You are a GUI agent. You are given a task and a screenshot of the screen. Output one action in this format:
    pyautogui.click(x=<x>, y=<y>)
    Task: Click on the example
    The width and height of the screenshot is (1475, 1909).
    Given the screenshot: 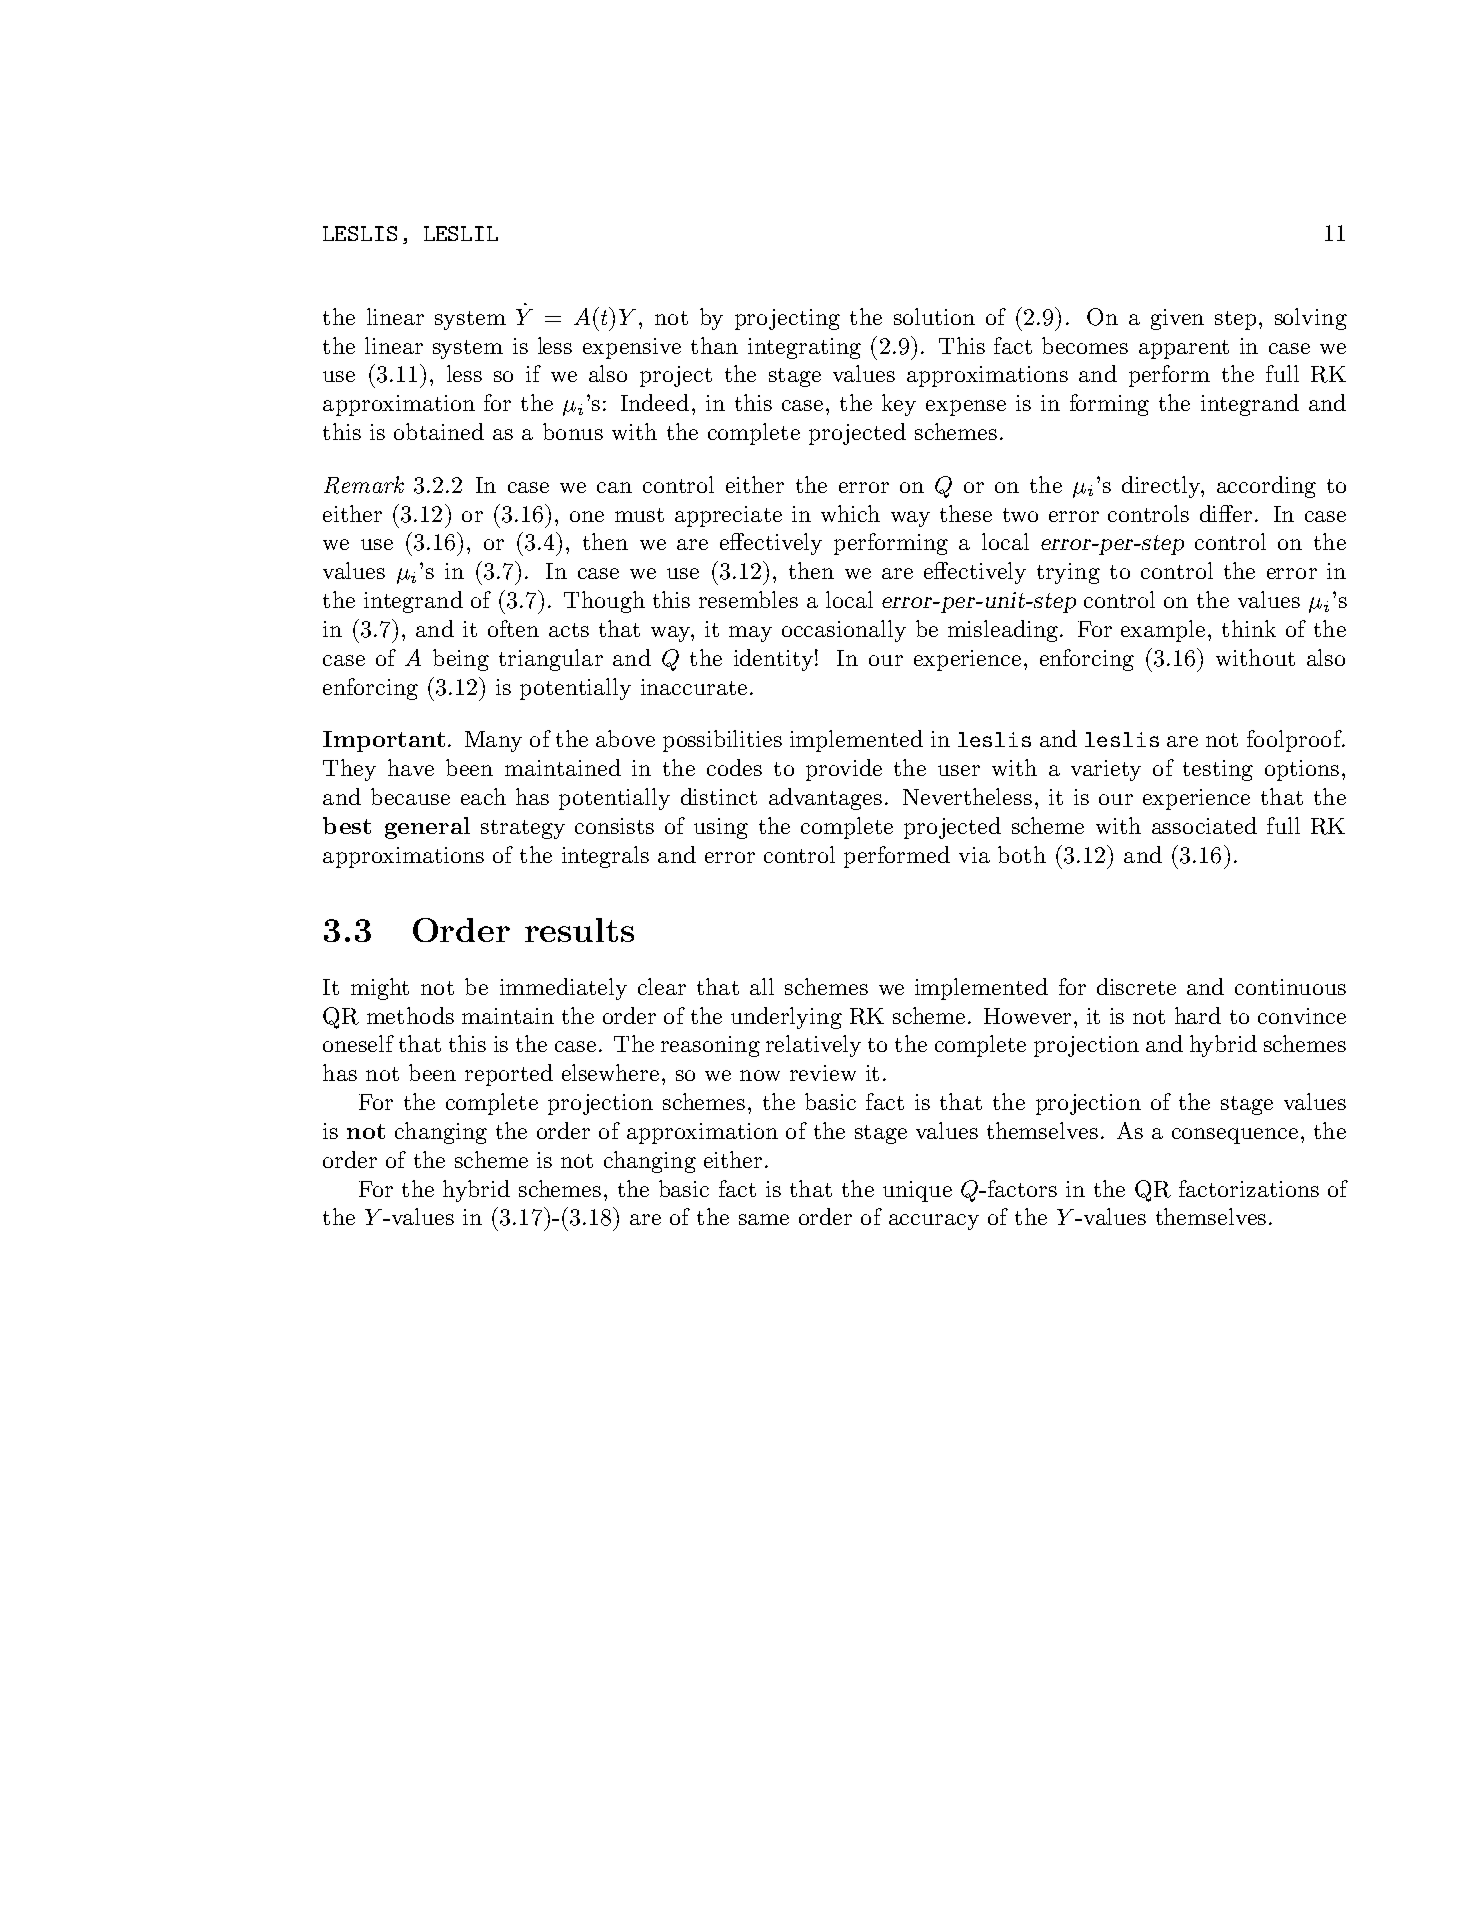 What is the action you would take?
    pyautogui.click(x=1163, y=631)
